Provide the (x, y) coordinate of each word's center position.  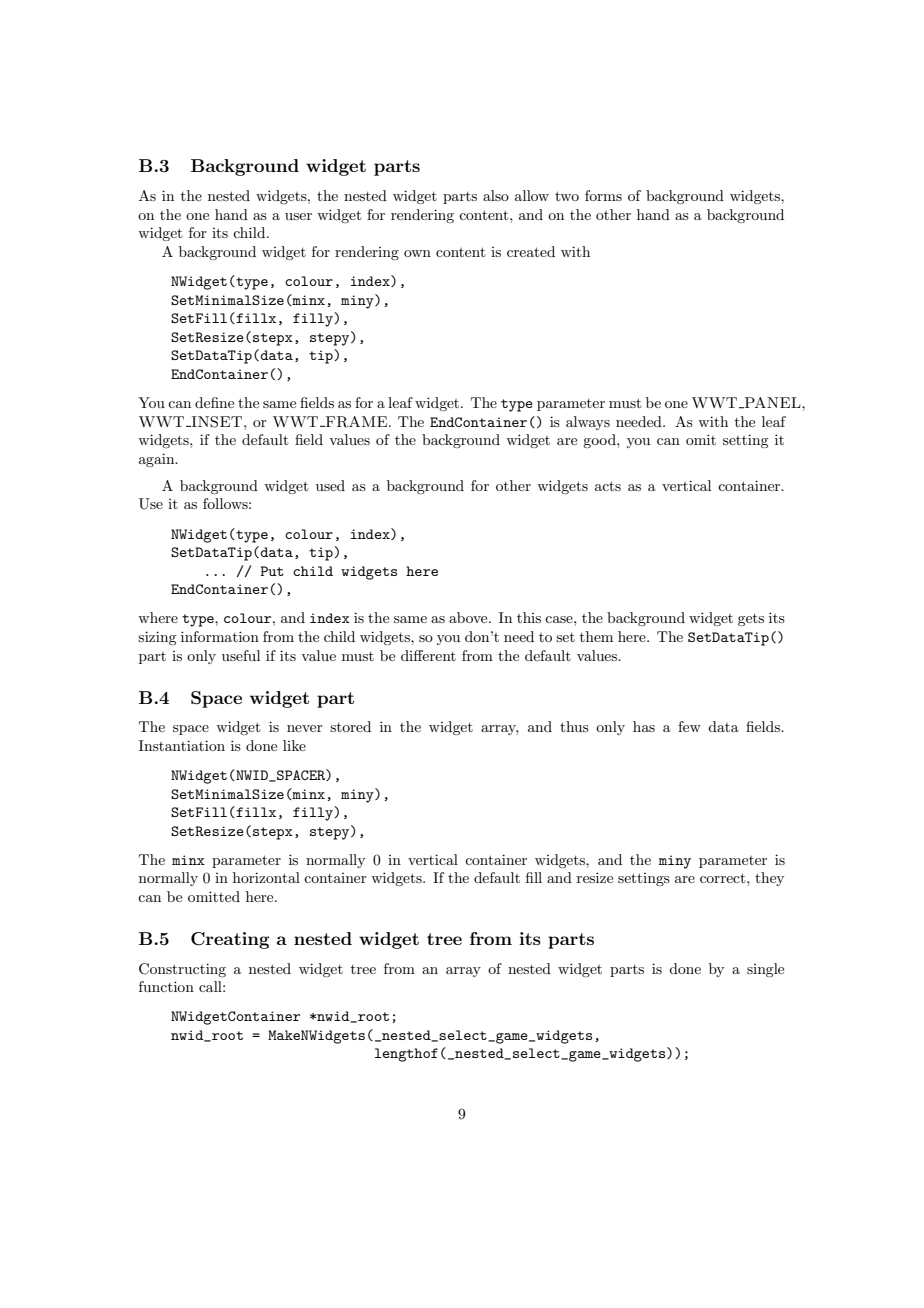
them (596, 636)
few (689, 726)
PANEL (773, 403)
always (588, 423)
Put (272, 571)
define (214, 402)
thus (574, 726)
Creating (230, 940)
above (469, 617)
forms (603, 195)
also (496, 195)
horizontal (266, 877)
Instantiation (182, 745)
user (298, 216)
